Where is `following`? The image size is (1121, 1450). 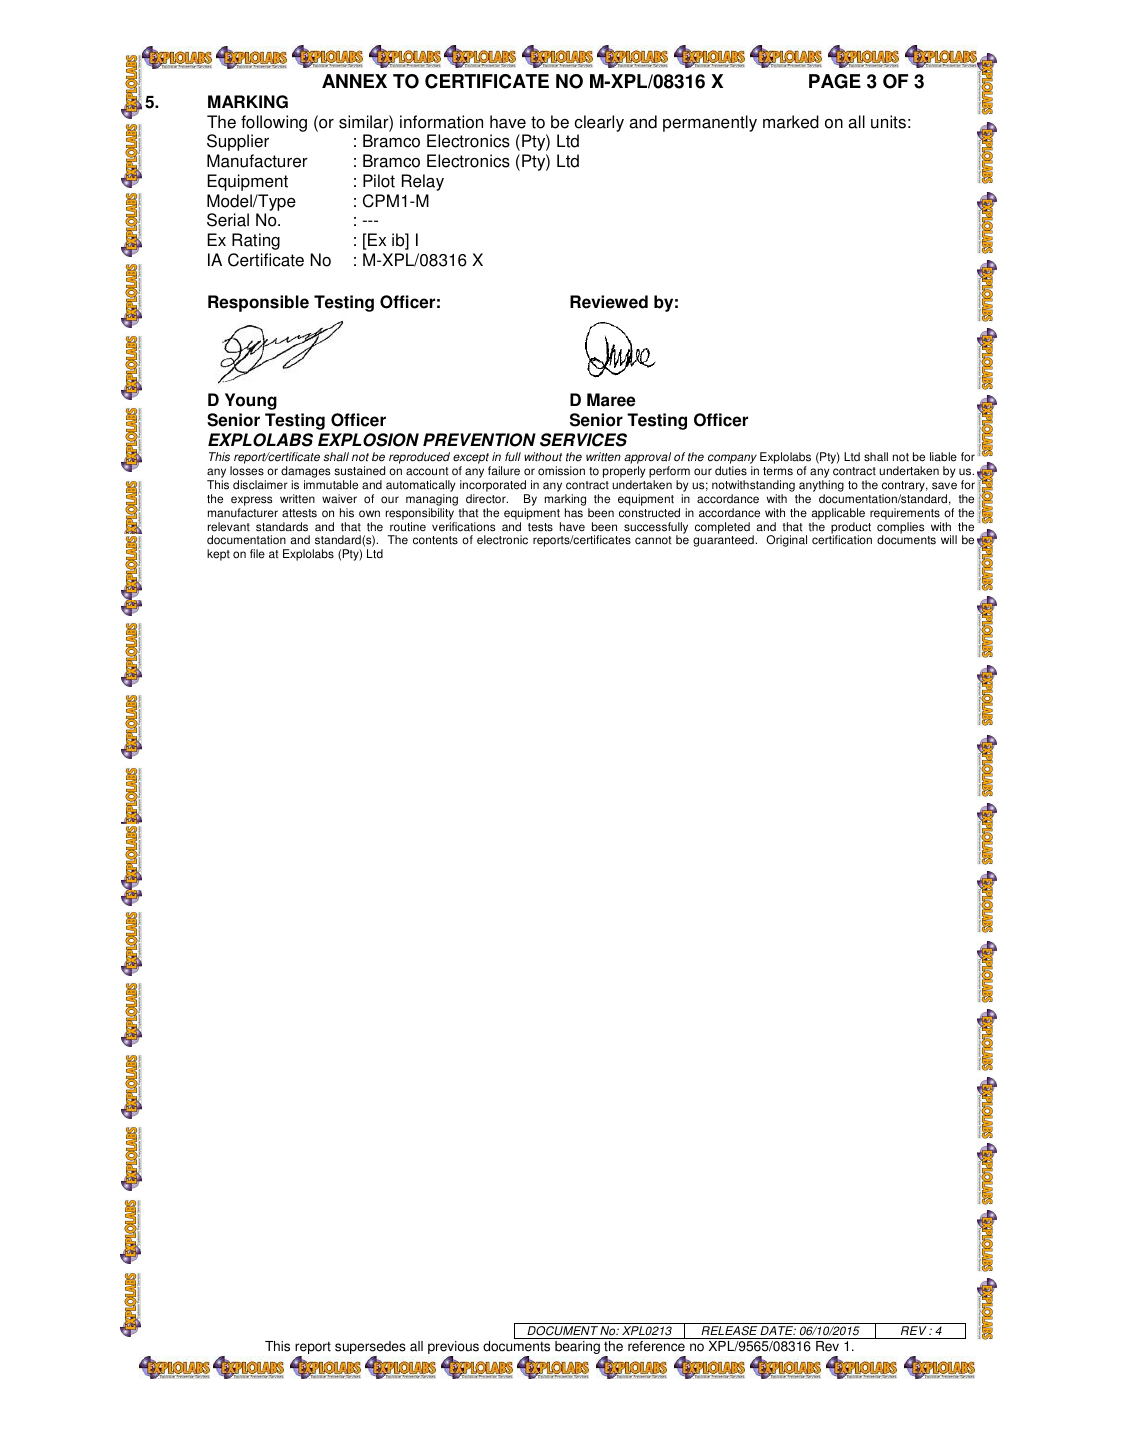
following is located at coordinates (274, 123).
